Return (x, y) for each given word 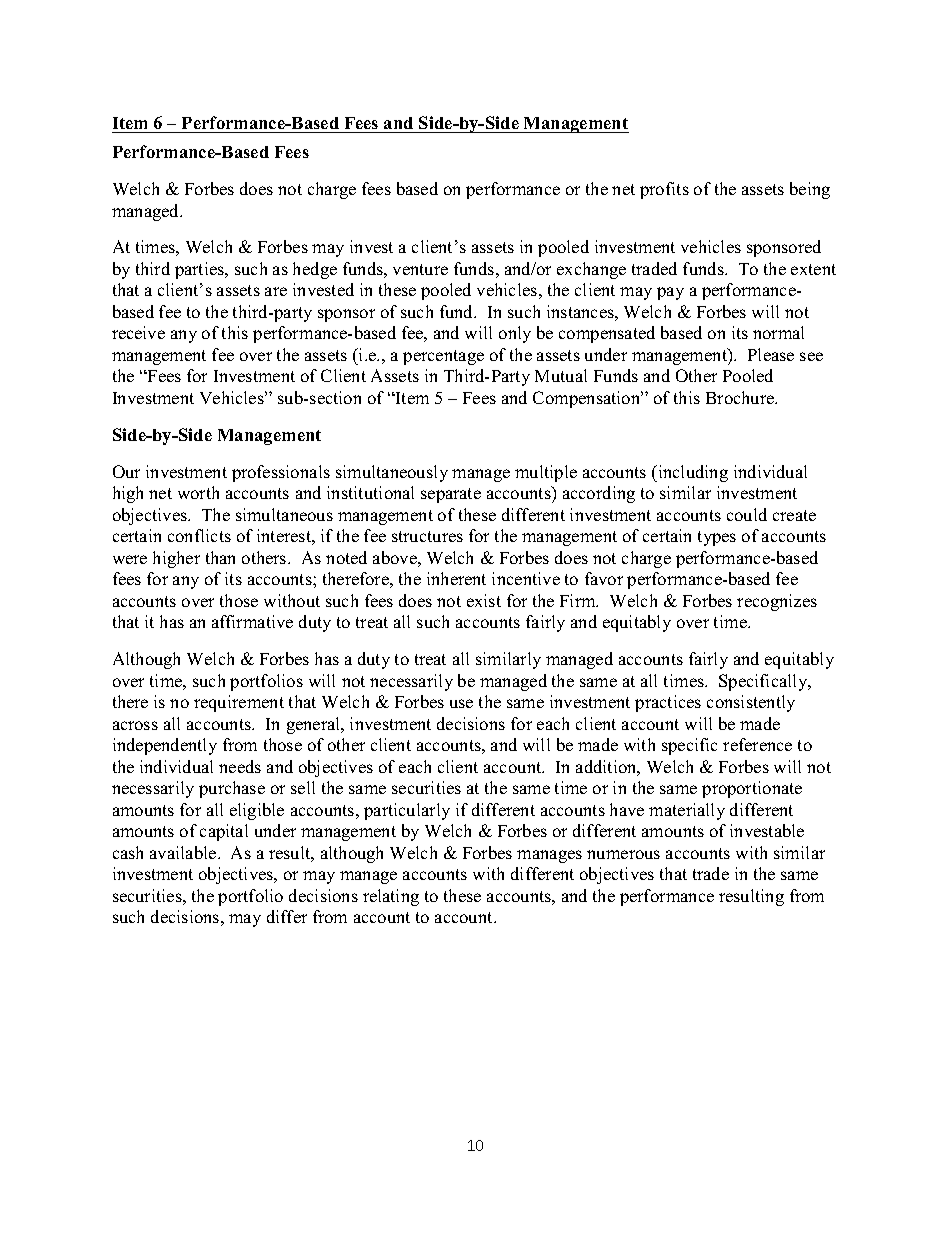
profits (664, 190)
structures (427, 536)
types (717, 538)
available (184, 852)
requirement (239, 703)
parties (201, 270)
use (461, 703)
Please (771, 354)
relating (391, 897)
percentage (443, 357)
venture (420, 269)
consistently (751, 703)
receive (138, 332)
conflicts (199, 535)
